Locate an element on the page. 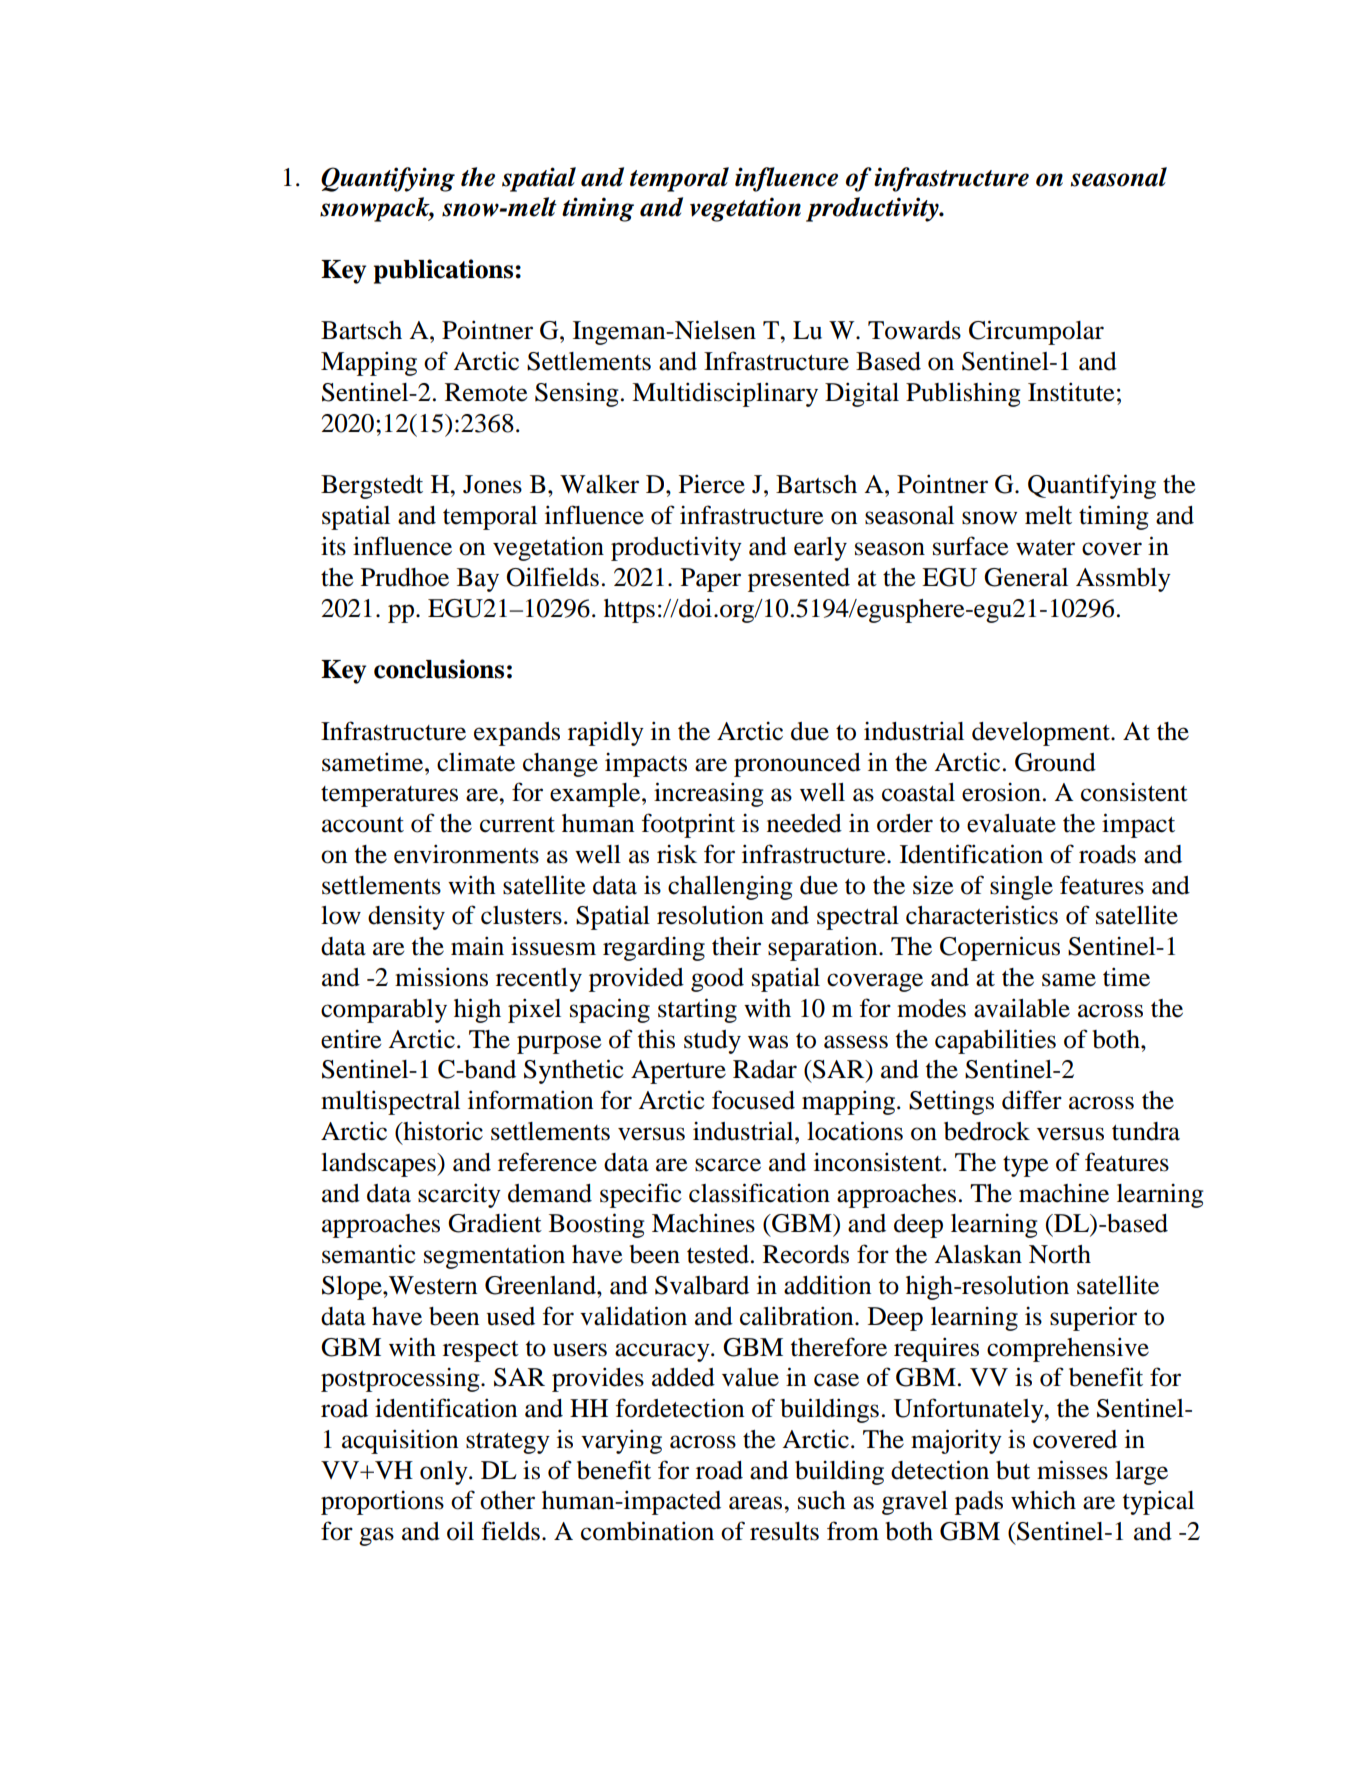  density is located at coordinates (406, 918).
